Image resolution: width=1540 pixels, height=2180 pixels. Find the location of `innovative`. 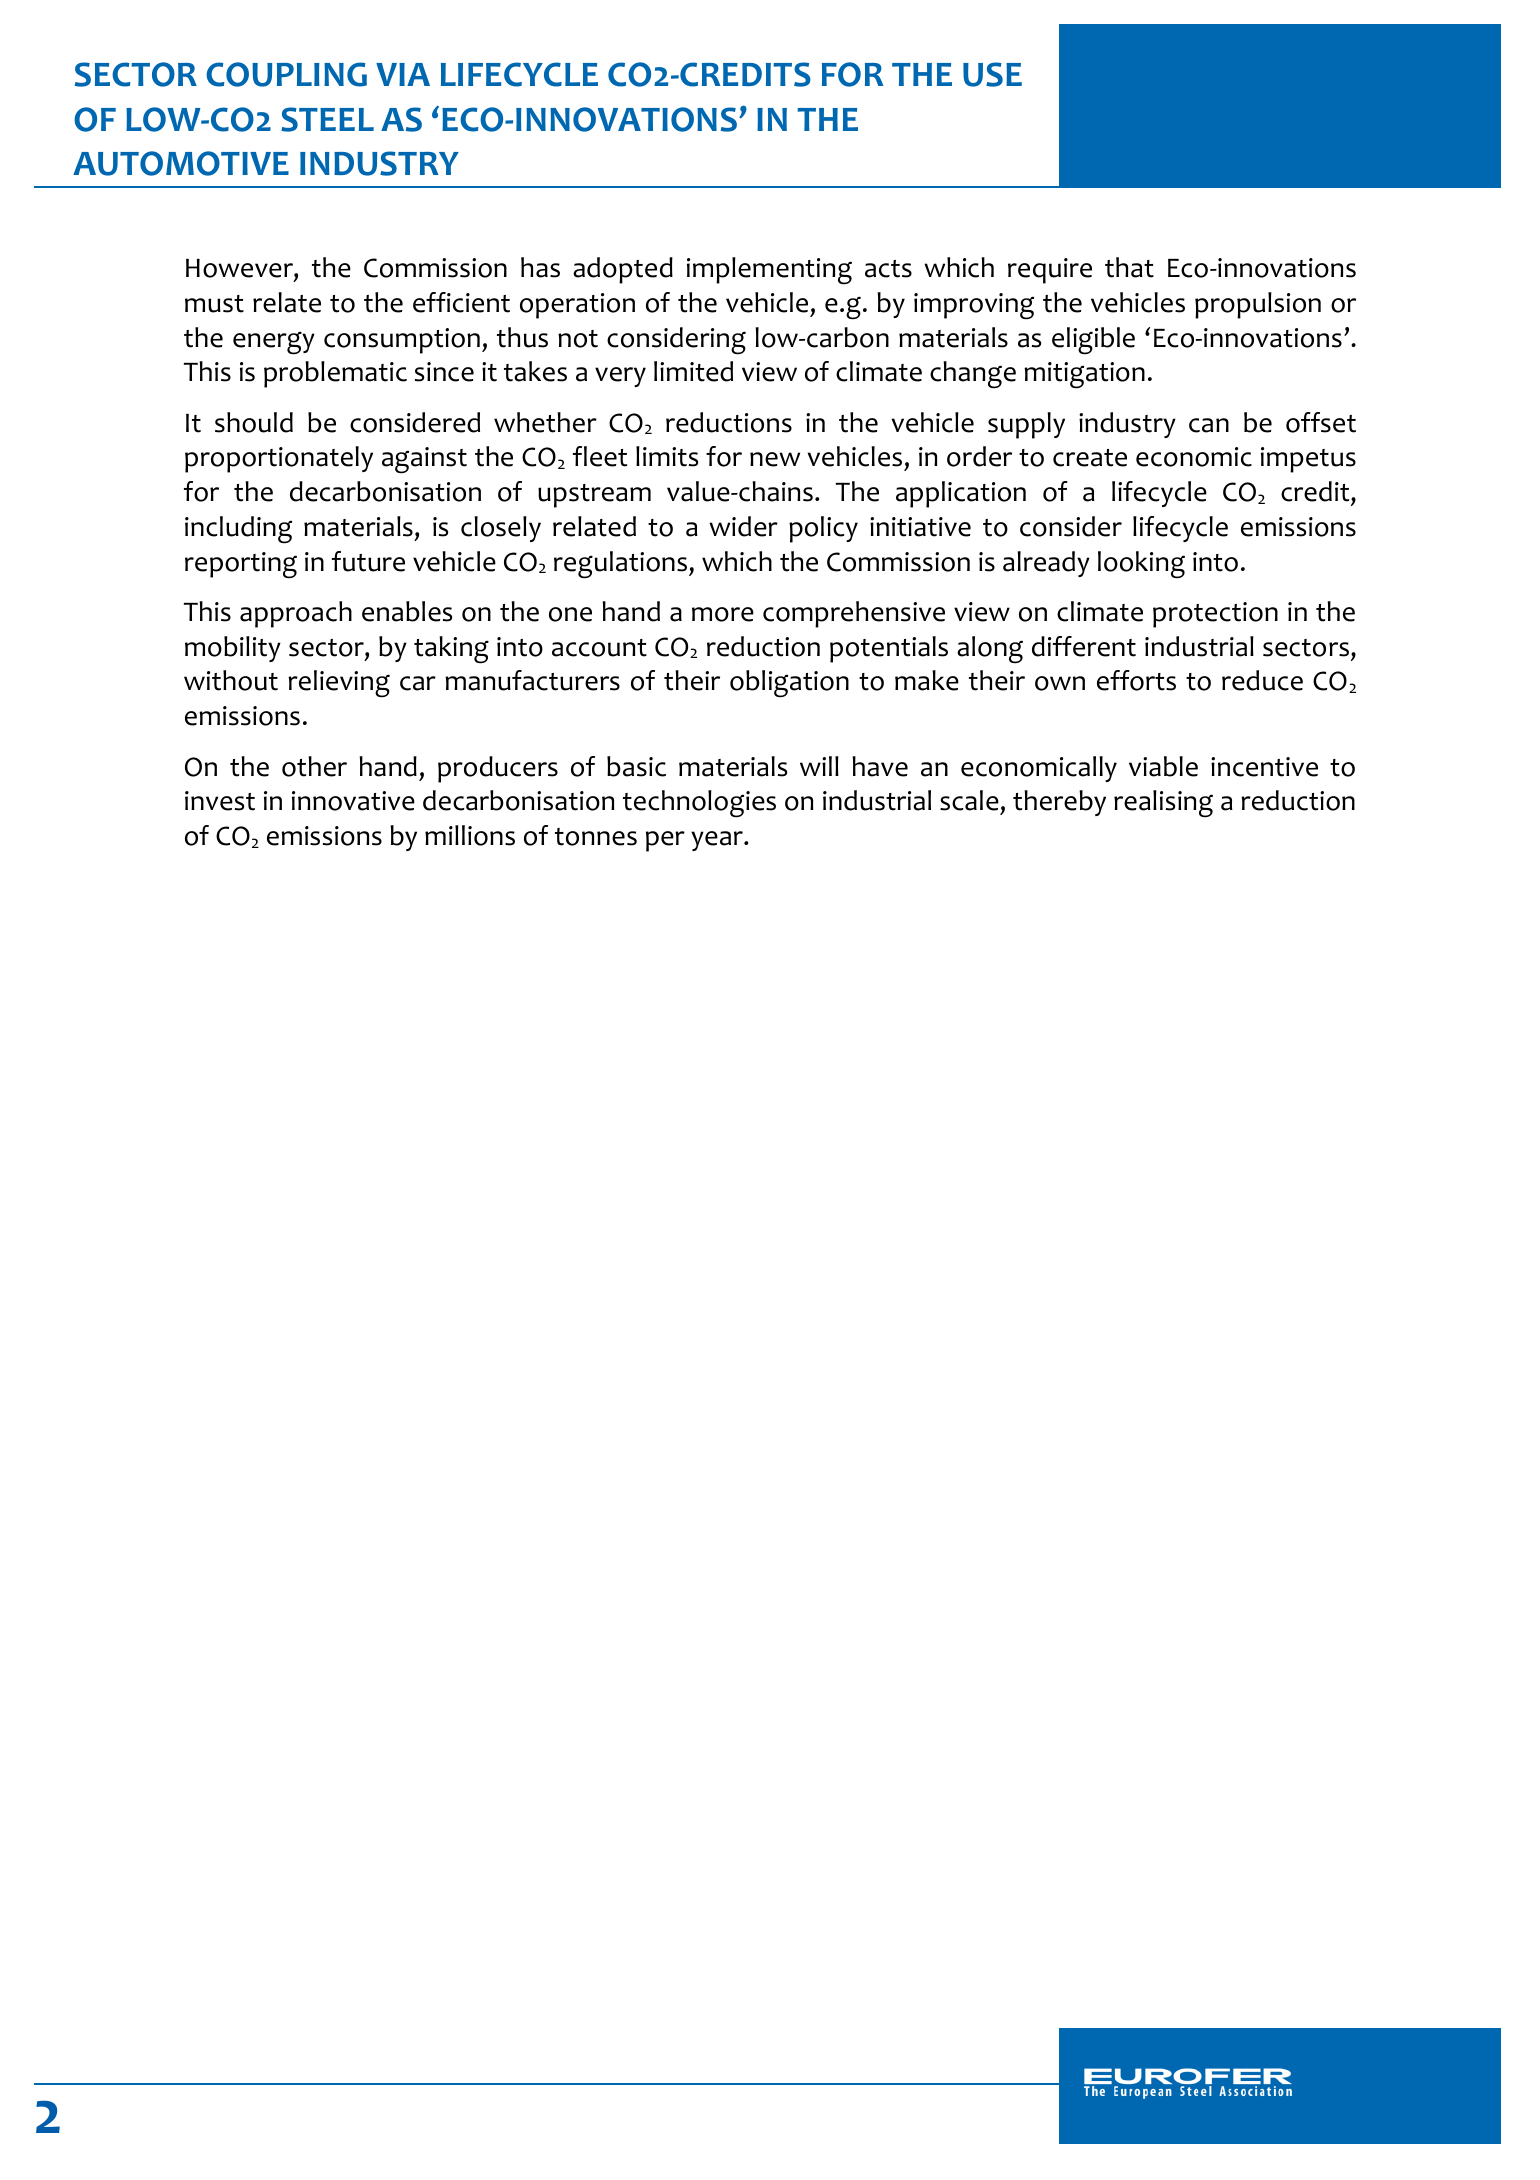

innovative is located at coordinates (353, 801).
